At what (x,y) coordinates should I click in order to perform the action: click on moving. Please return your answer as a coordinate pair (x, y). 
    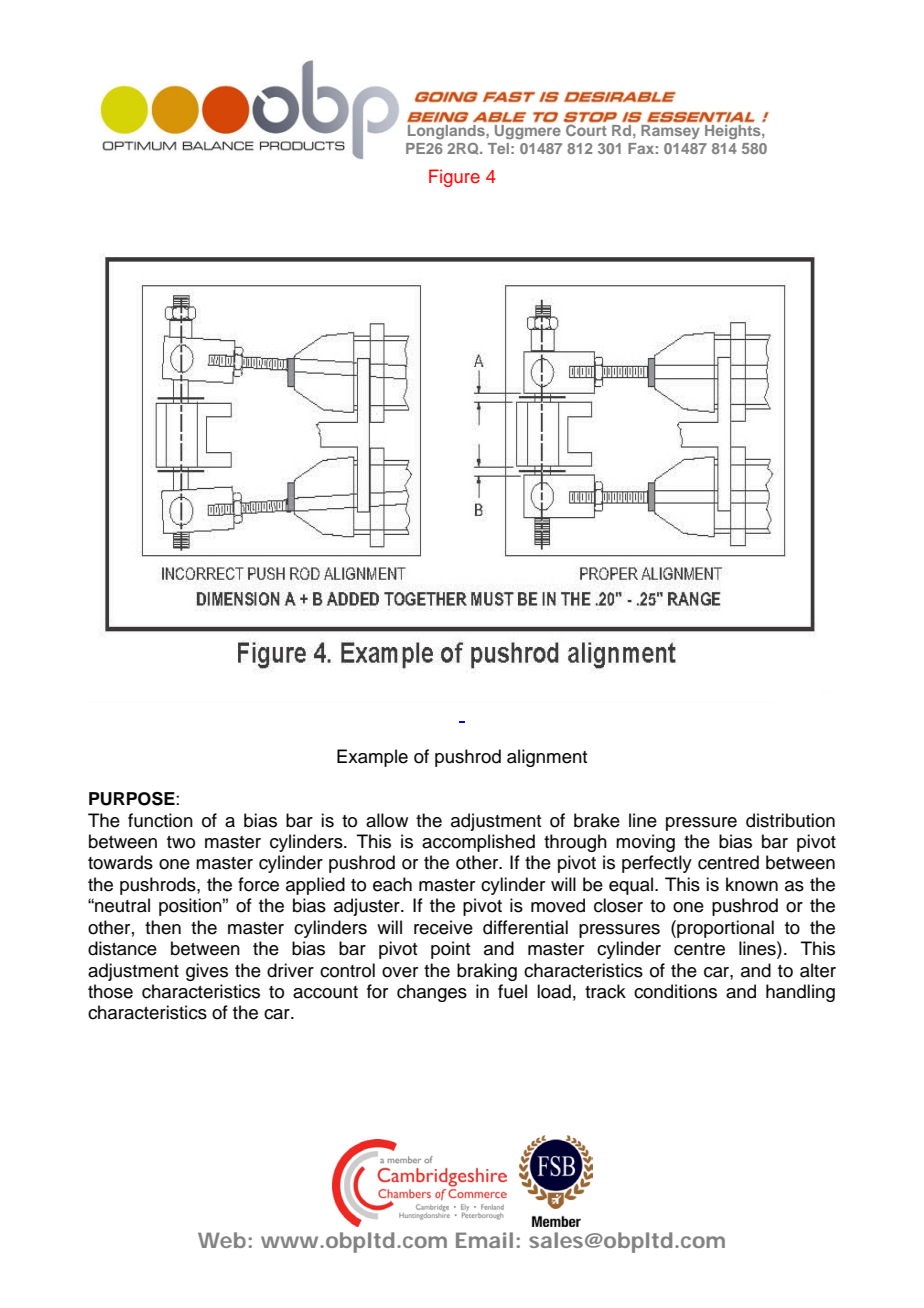
    Looking at the image, I should click on (645, 843).
